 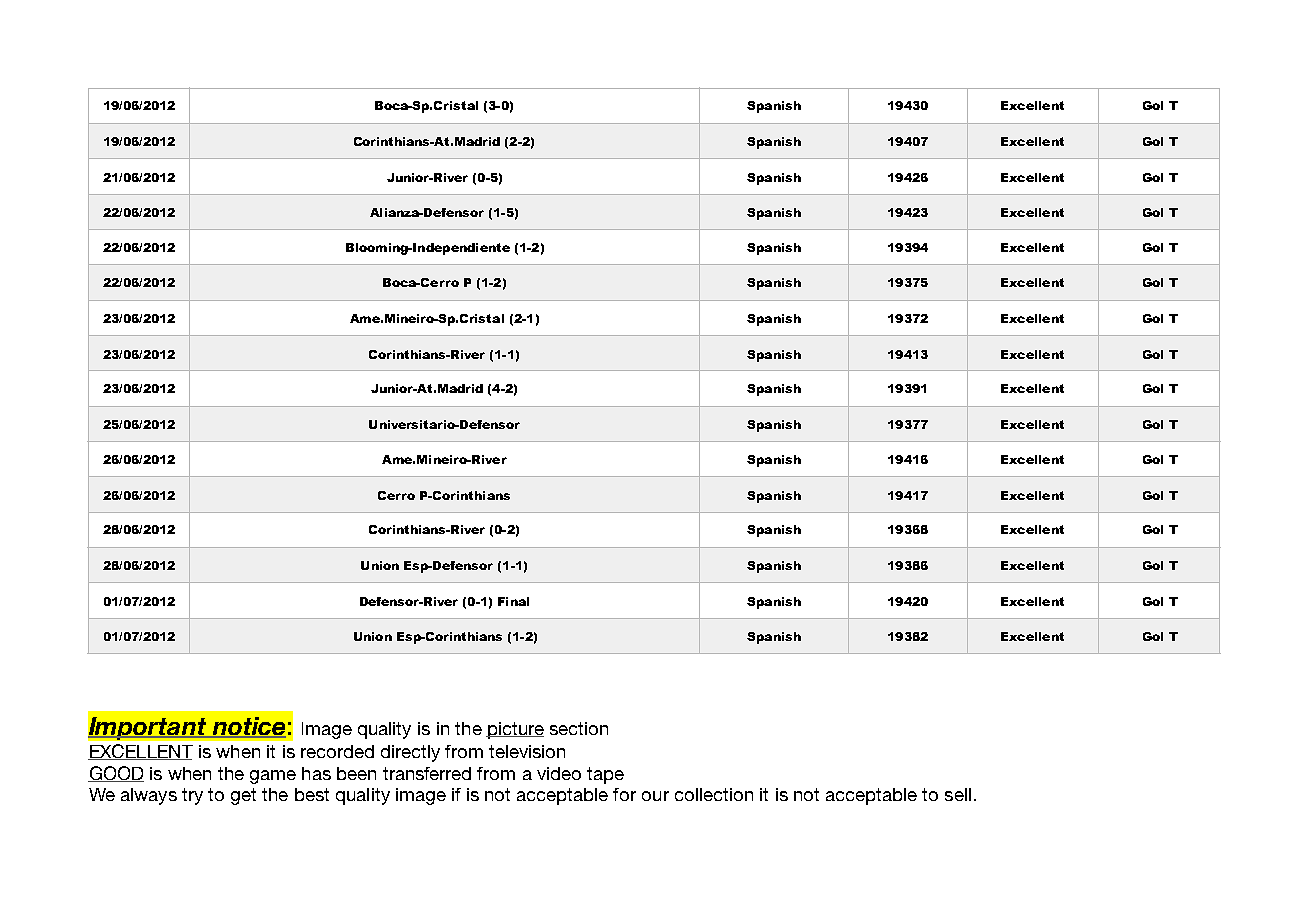 What do you see at coordinates (513, 601) in the image?
I see `Final` at bounding box center [513, 601].
